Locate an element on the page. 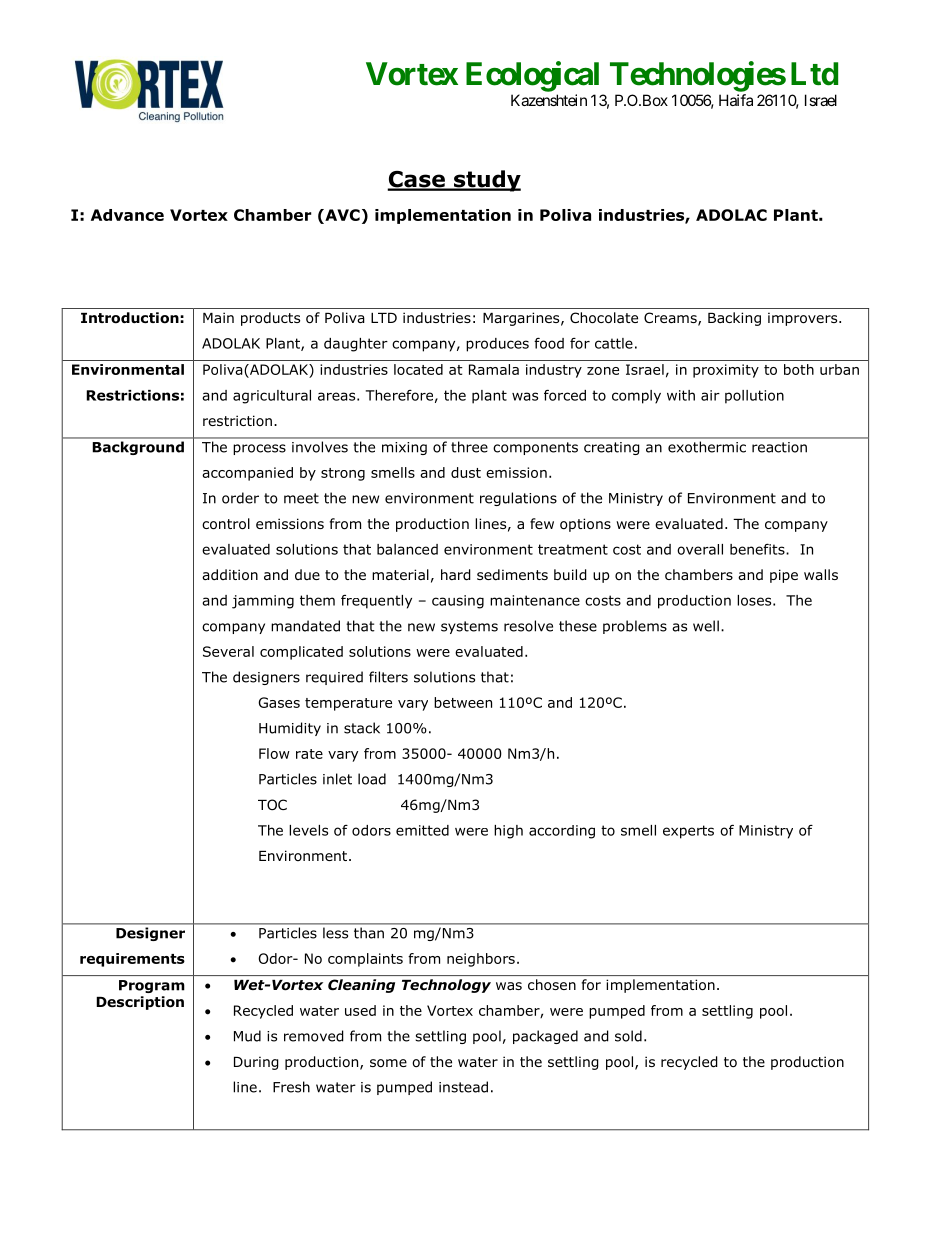  Haifa is located at coordinates (736, 100).
